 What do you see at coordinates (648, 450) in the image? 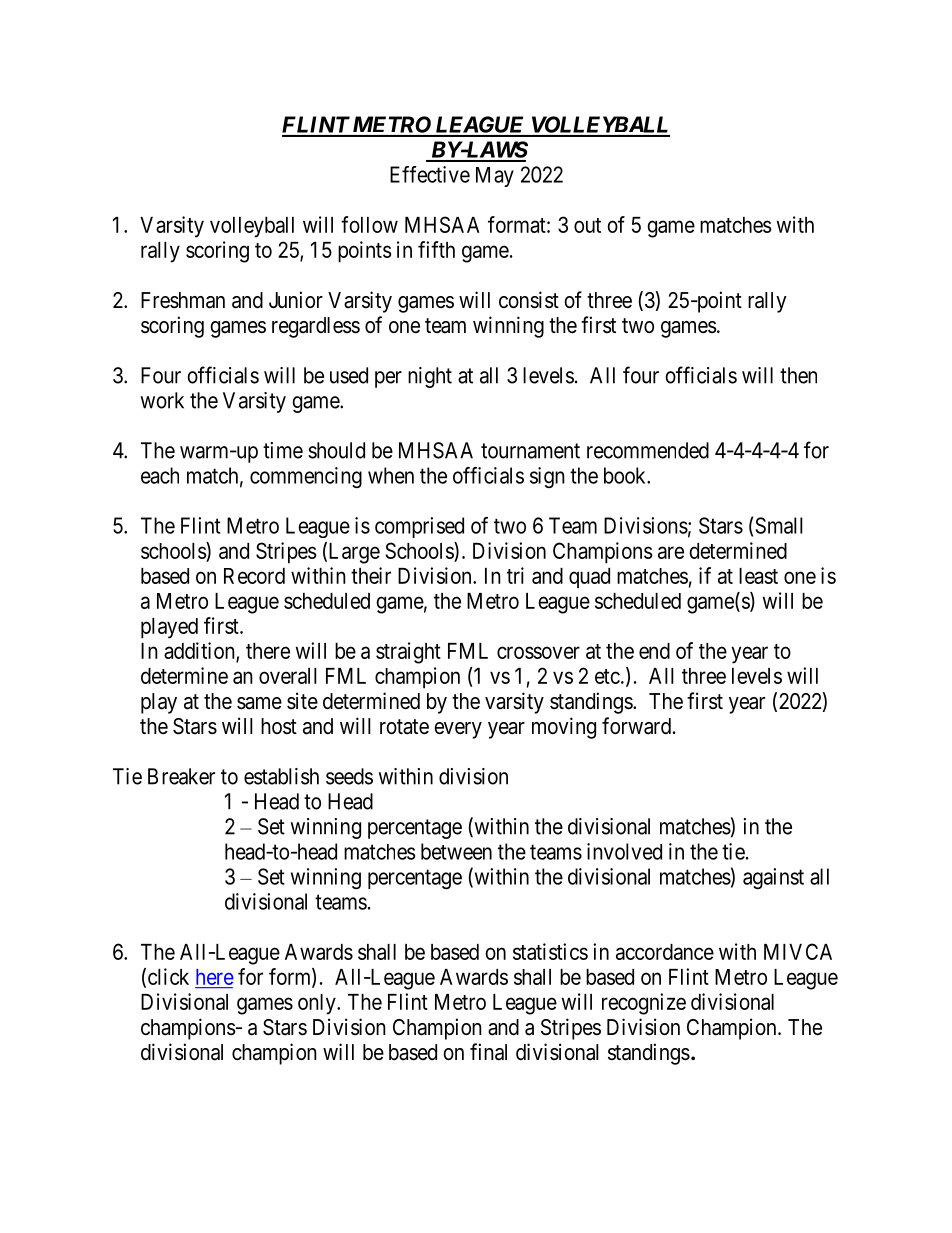
I see `recommended` at bounding box center [648, 450].
